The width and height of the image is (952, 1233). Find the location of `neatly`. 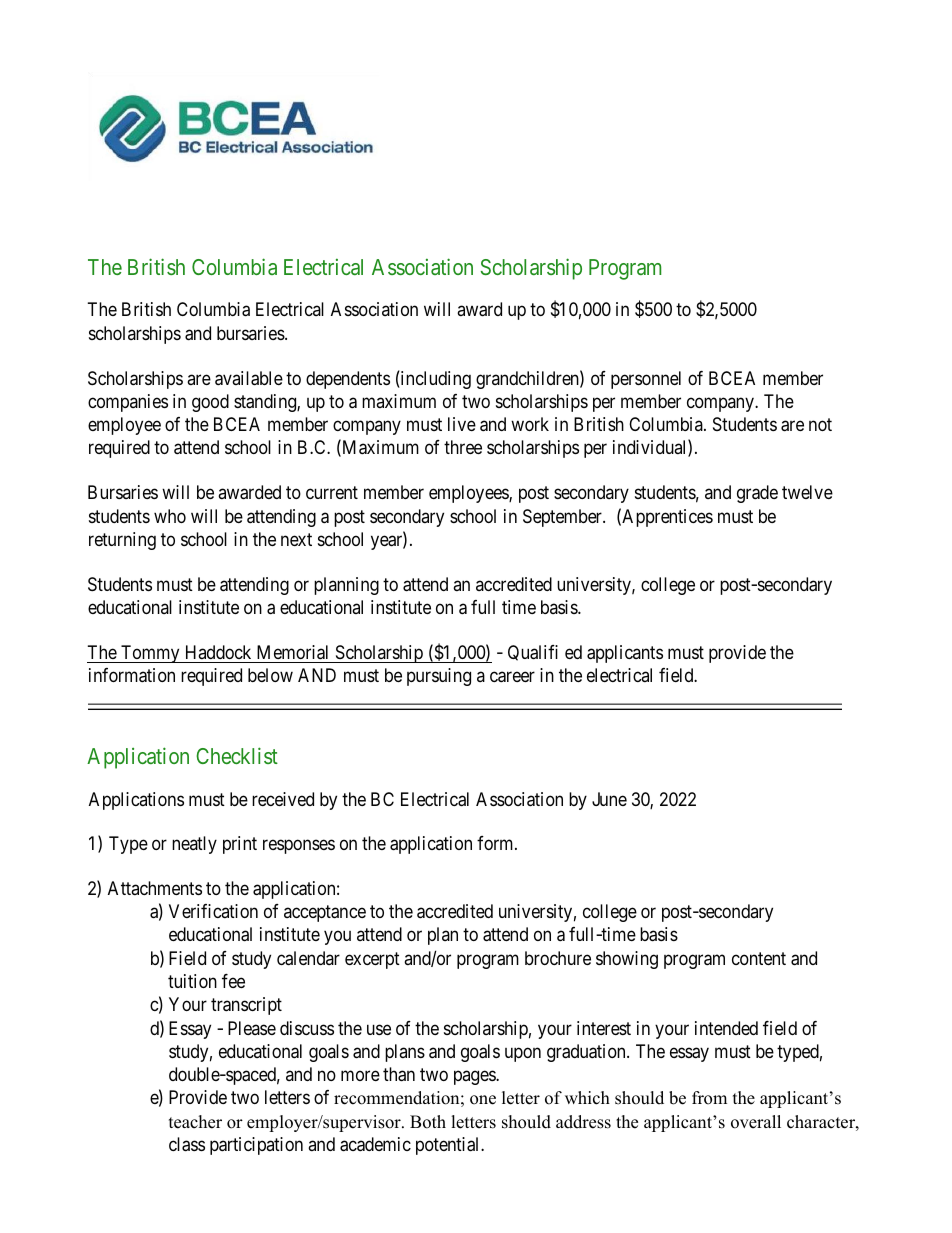

neatly is located at coordinates (194, 845).
